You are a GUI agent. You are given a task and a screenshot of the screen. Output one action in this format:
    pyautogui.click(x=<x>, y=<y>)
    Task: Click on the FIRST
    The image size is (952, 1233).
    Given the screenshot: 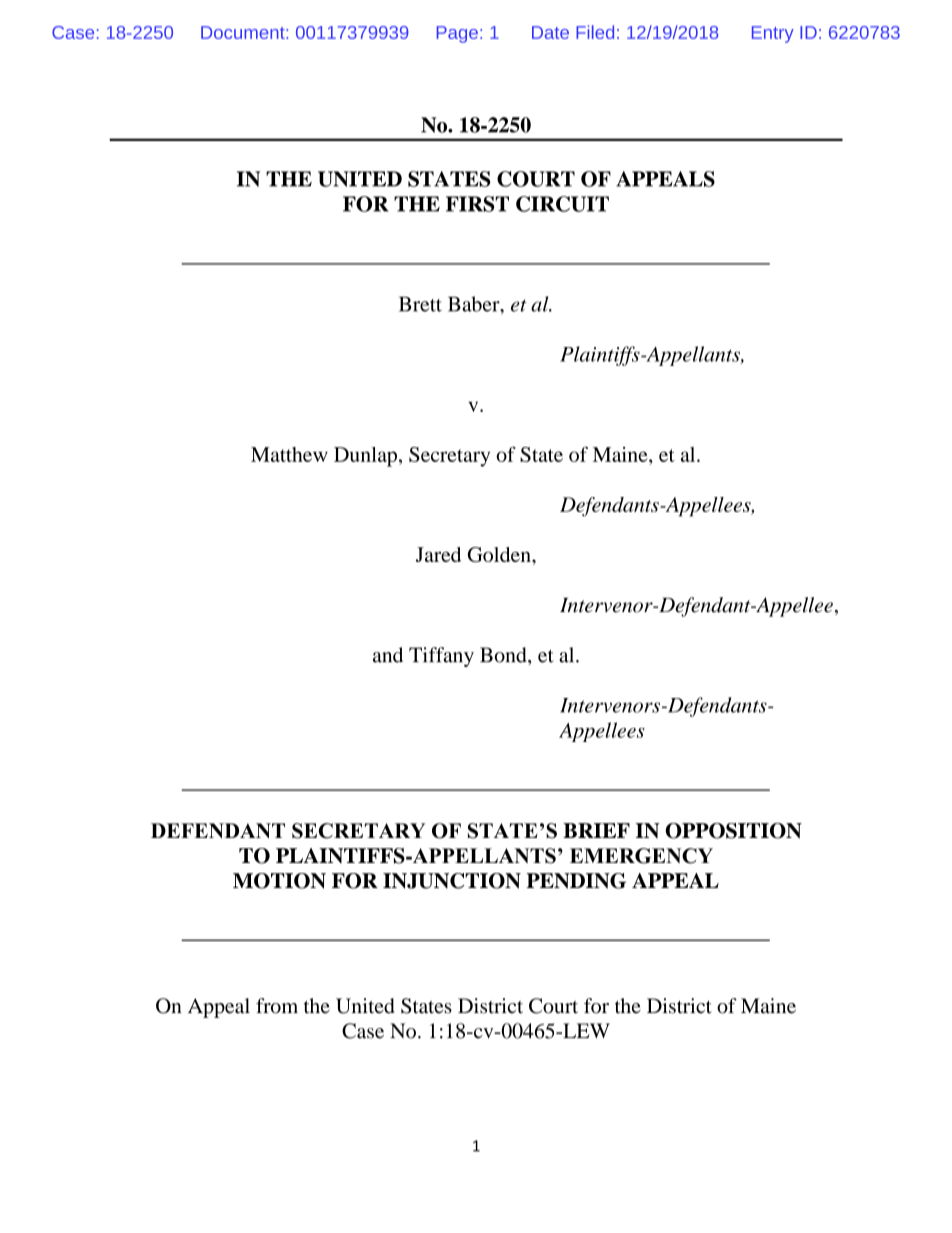 What is the action you would take?
    pyautogui.click(x=477, y=204)
